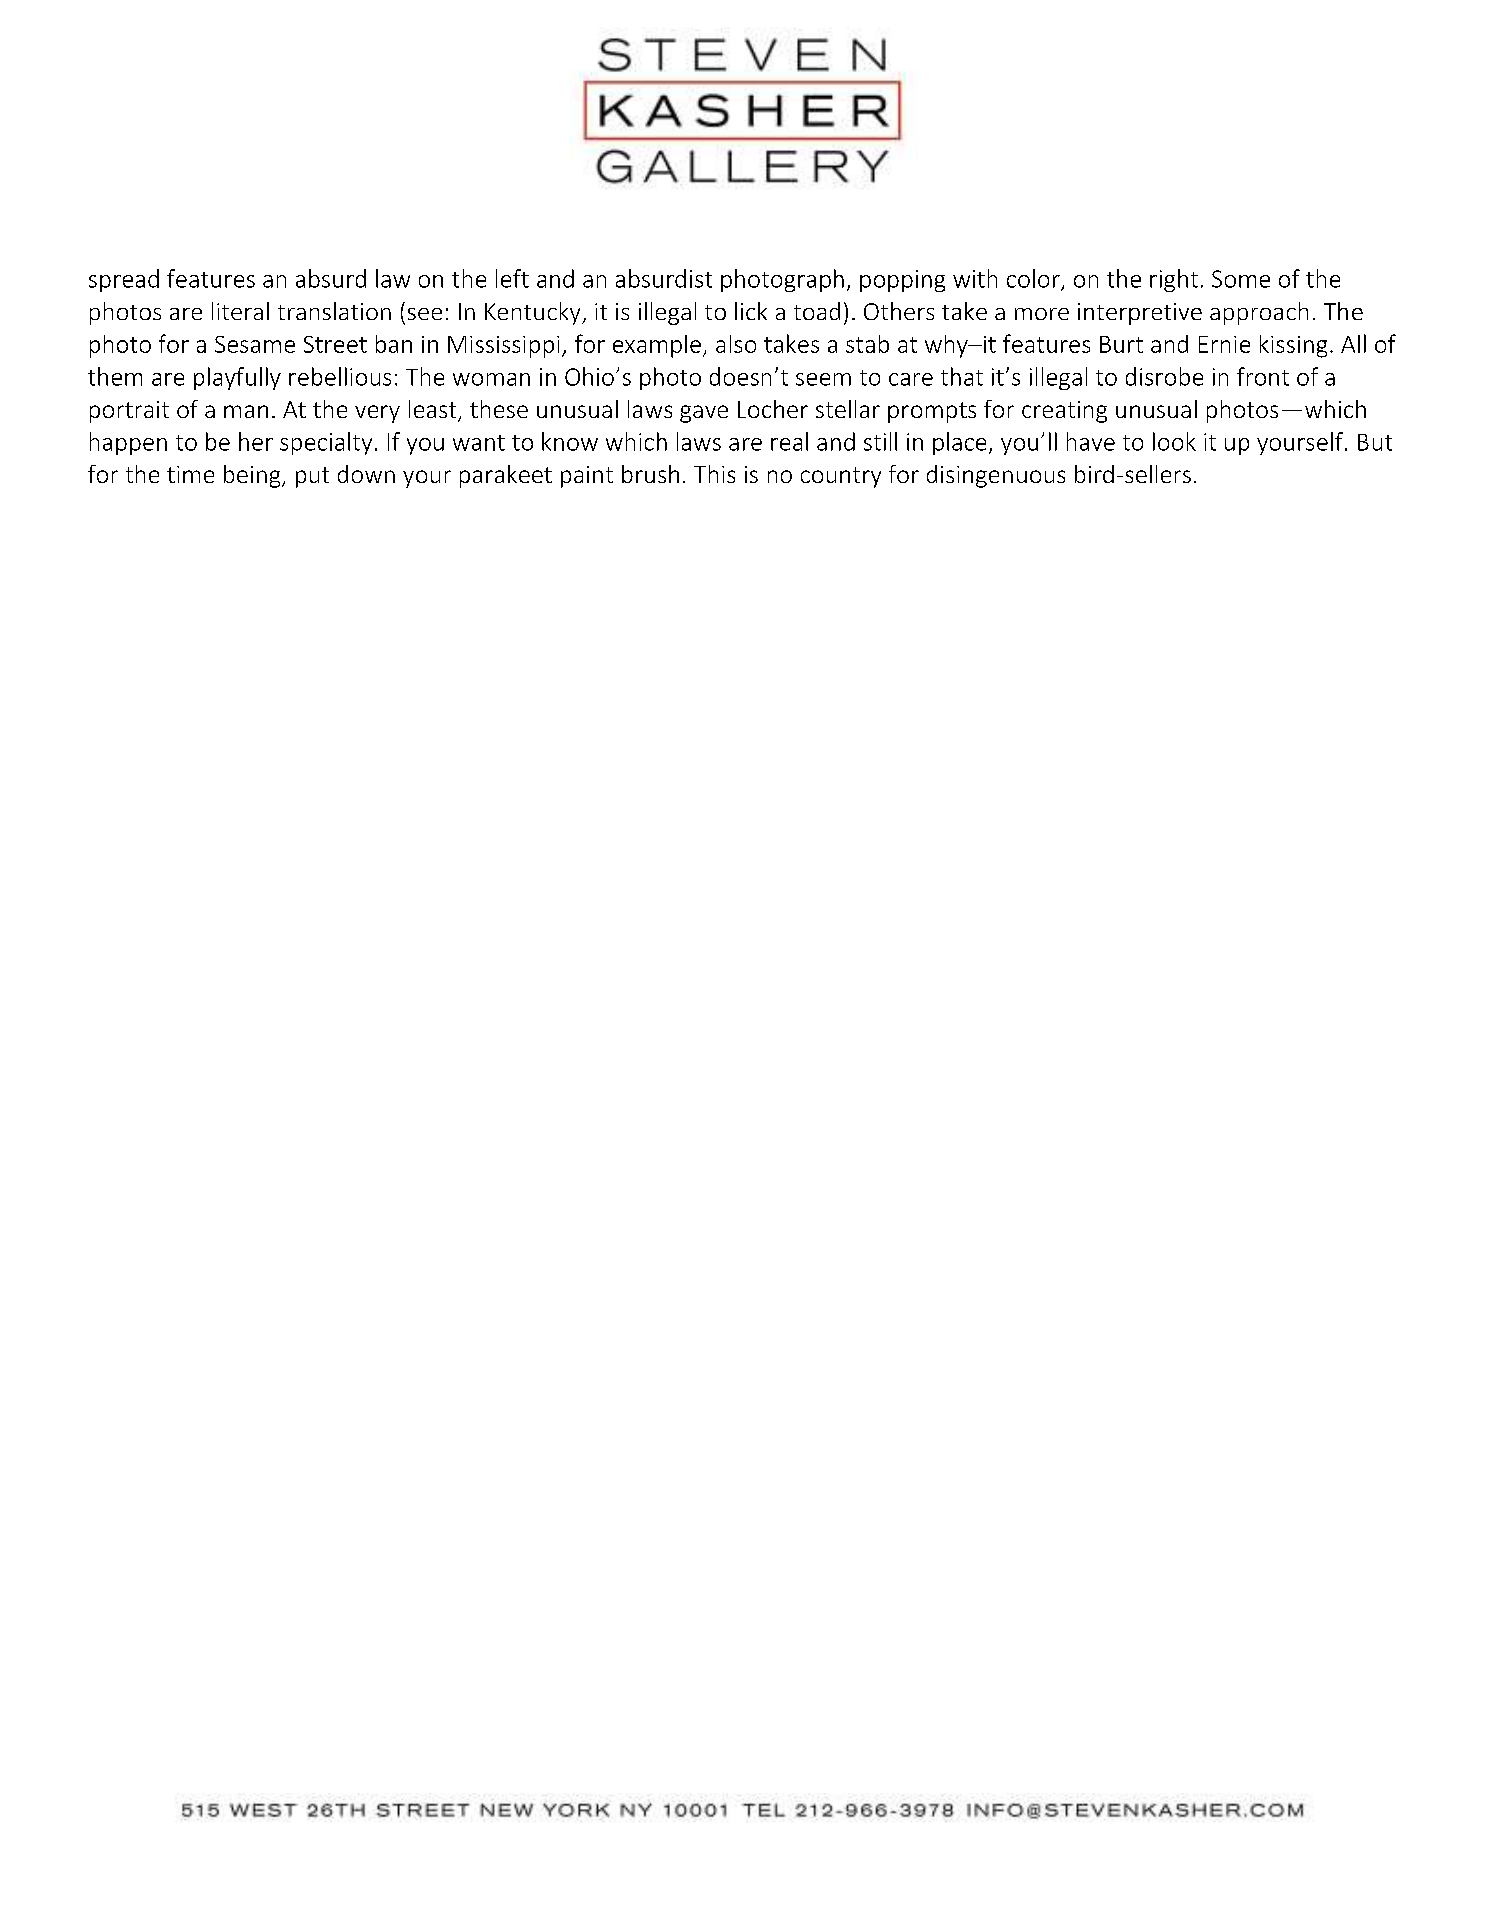  Describe the element at coordinates (823, 379) in the screenshot. I see `seem` at that location.
